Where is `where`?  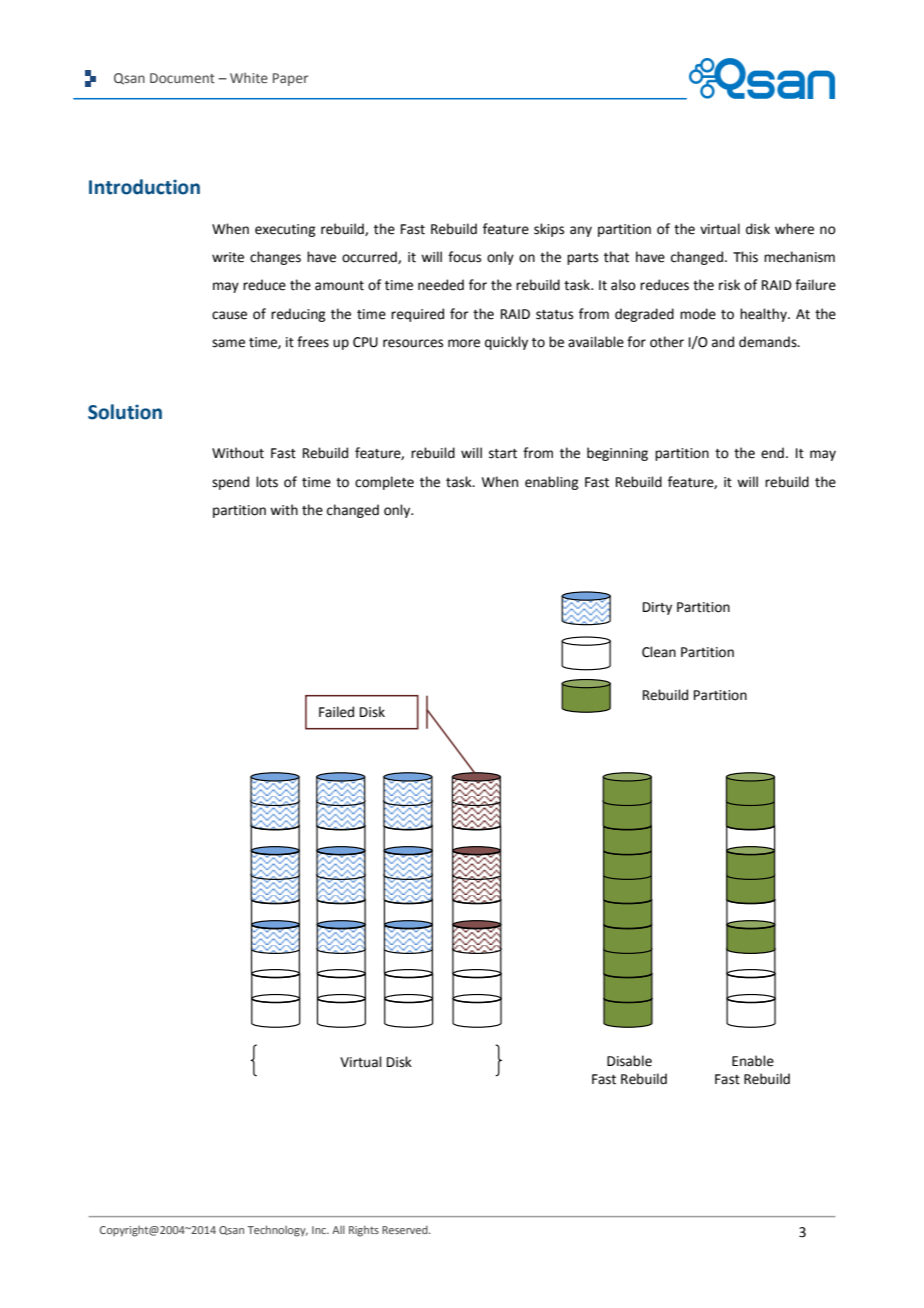 where is located at coordinates (794, 229).
